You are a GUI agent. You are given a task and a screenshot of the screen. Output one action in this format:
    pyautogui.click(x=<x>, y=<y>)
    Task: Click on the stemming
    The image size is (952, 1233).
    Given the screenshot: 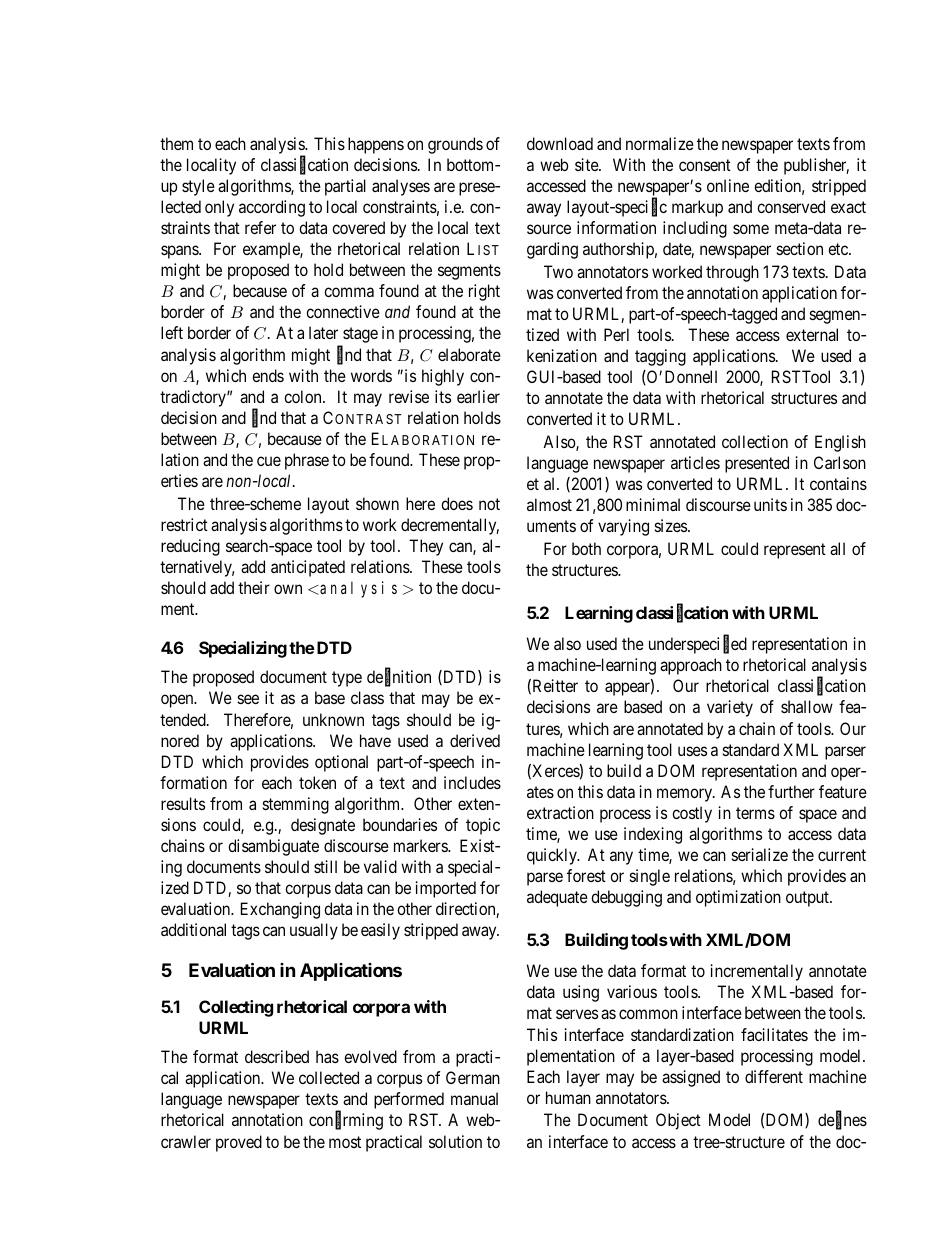 What is the action you would take?
    pyautogui.click(x=296, y=805)
